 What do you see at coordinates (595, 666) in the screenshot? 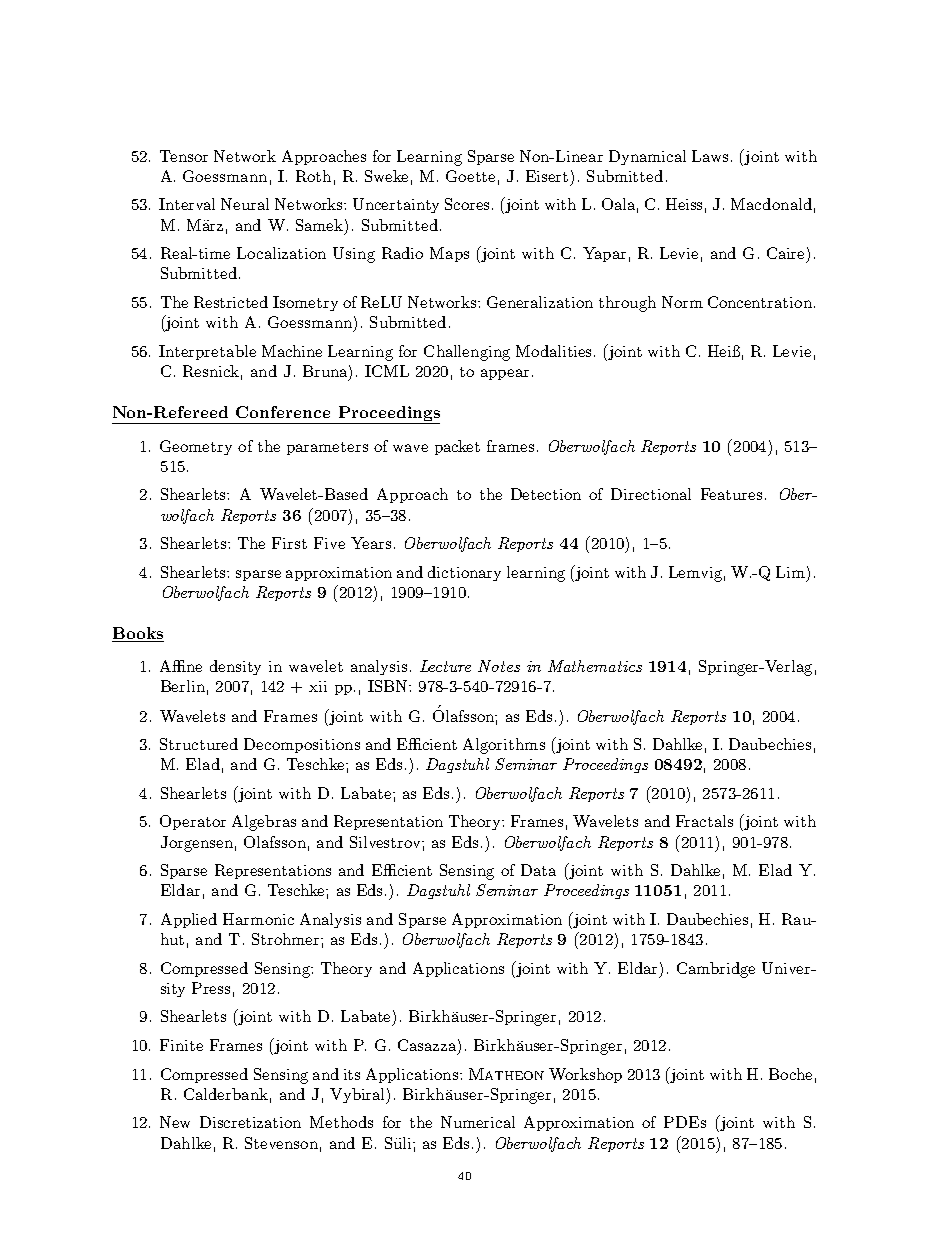
I see `Mathematics` at bounding box center [595, 666].
